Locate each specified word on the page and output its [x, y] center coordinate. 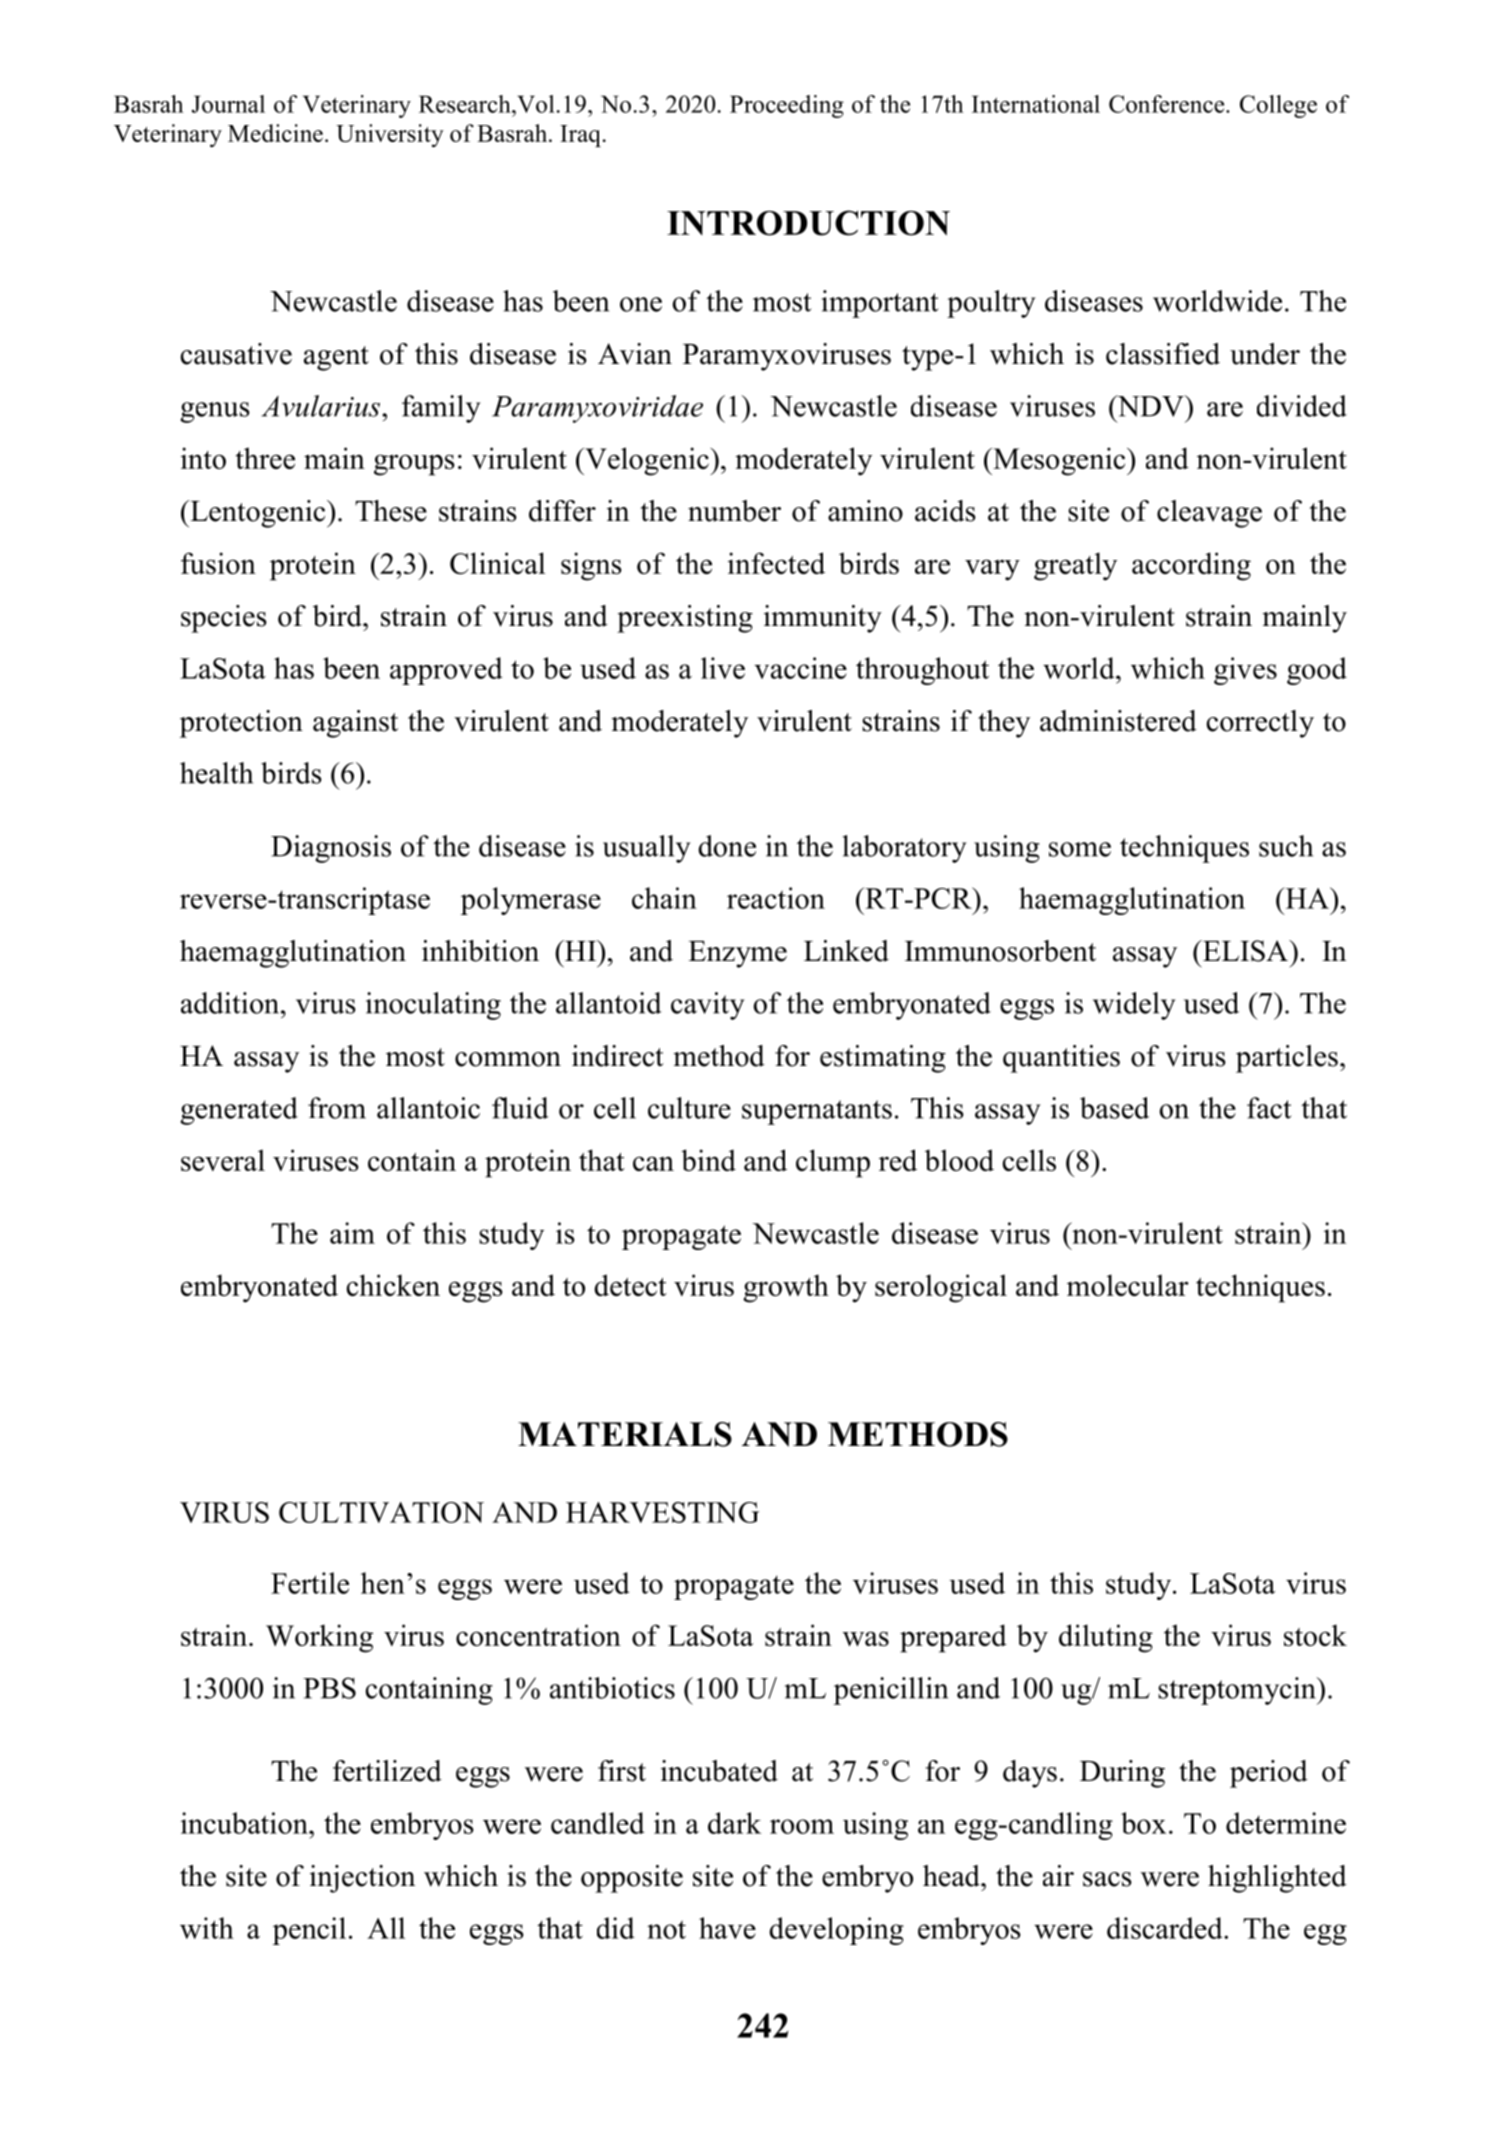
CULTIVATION [381, 1512]
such [1286, 846]
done [727, 846]
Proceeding [787, 106]
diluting [1106, 1638]
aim [352, 1233]
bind [708, 1160]
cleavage [1209, 514]
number [734, 511]
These [391, 511]
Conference [1168, 104]
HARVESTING [662, 1512]
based [1114, 1108]
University [390, 135]
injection [362, 1879]
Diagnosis [331, 849]
